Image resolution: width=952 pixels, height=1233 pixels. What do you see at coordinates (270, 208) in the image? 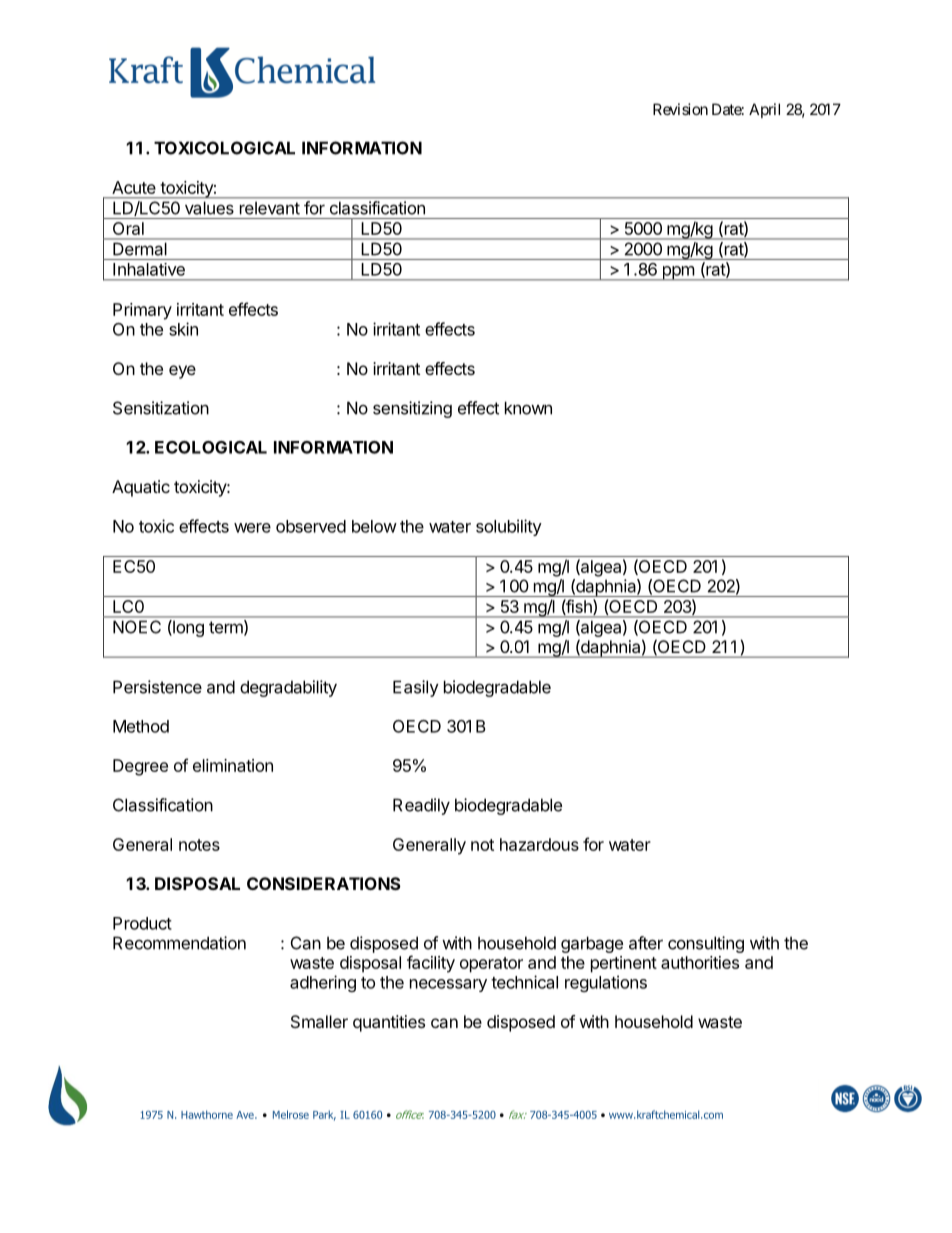
I see `relevant` at bounding box center [270, 208].
